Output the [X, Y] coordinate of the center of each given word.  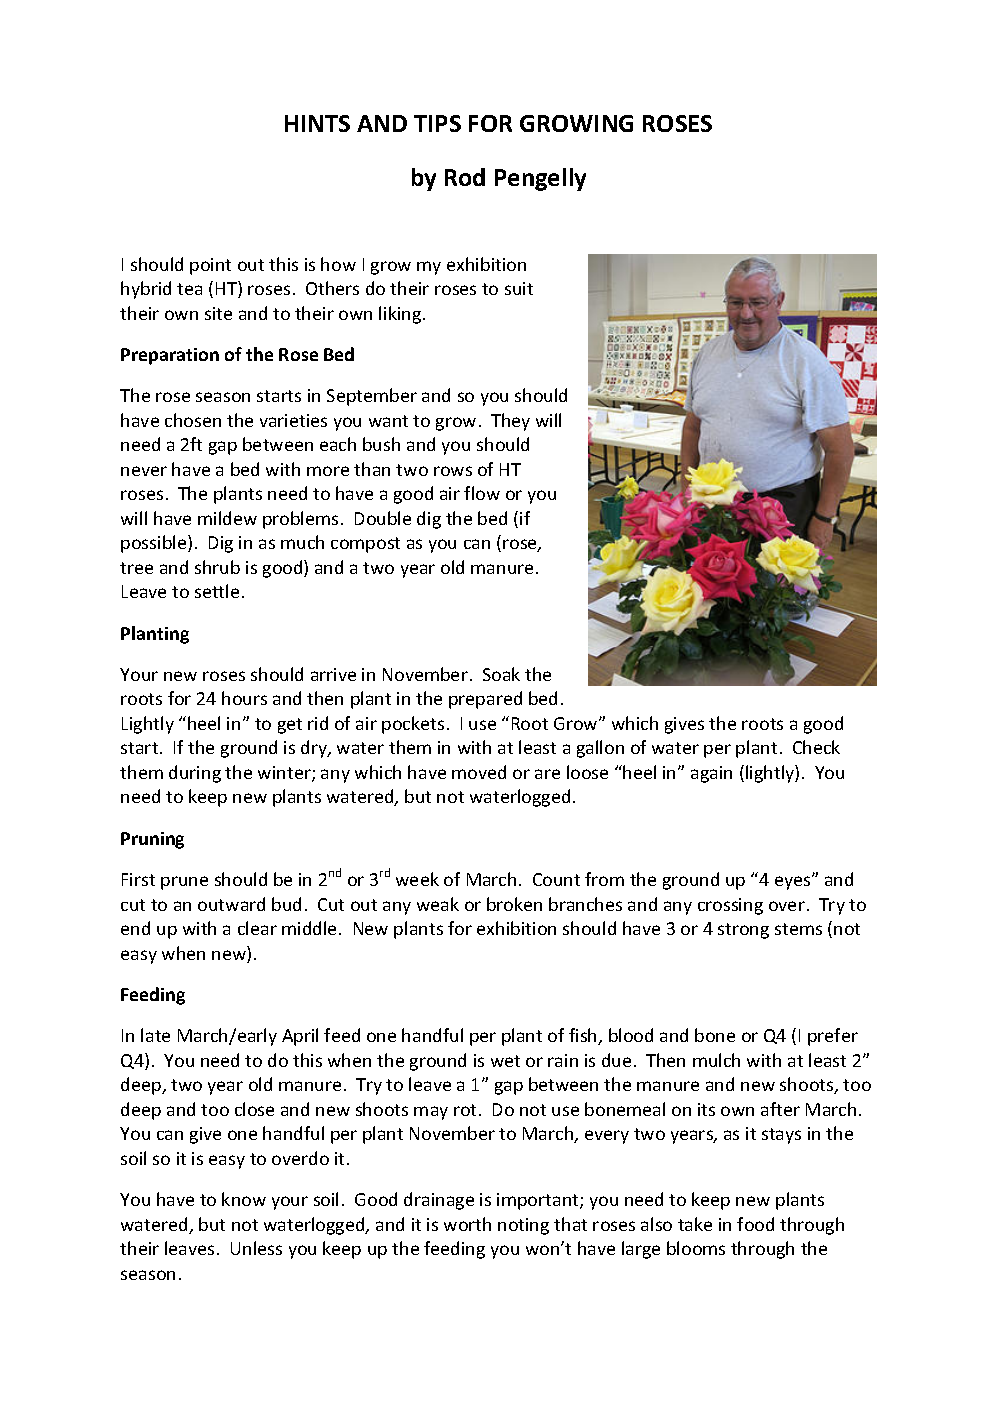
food [755, 1224]
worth [467, 1224]
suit [519, 288]
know [244, 1199]
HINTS [317, 123]
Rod [465, 177]
